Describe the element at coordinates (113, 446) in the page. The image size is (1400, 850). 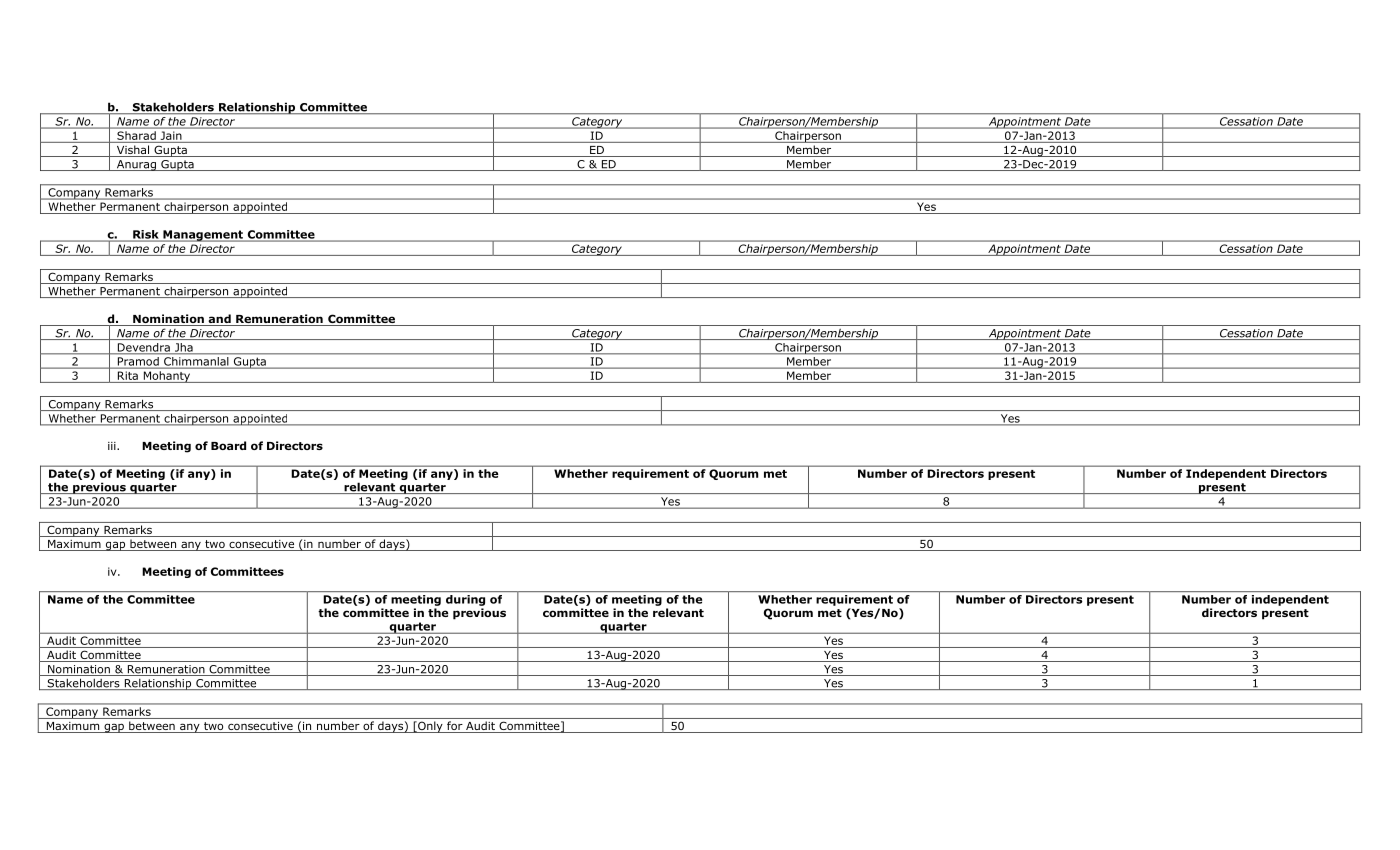
I see `iii` at that location.
